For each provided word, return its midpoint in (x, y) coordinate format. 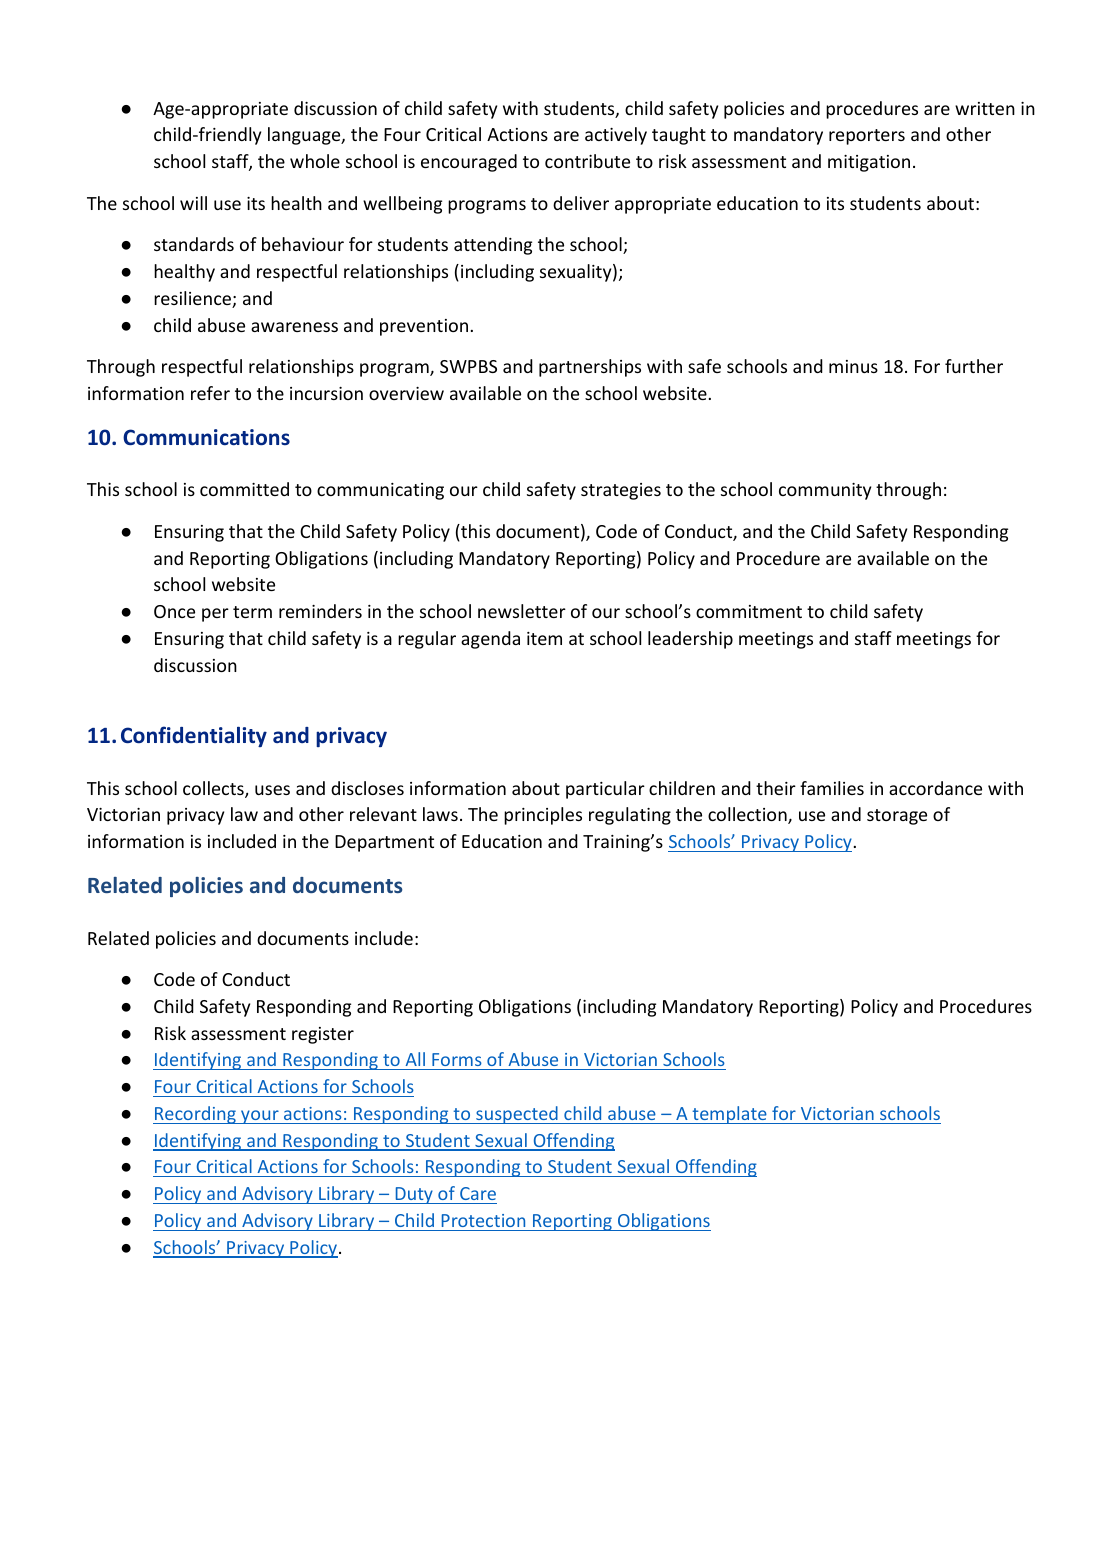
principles (543, 816)
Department (384, 843)
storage (897, 817)
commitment (749, 611)
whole (315, 161)
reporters (867, 137)
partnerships (590, 368)
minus (853, 366)
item (544, 638)
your (260, 1117)
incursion (326, 393)
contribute (587, 161)
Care (478, 1193)
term (252, 612)
